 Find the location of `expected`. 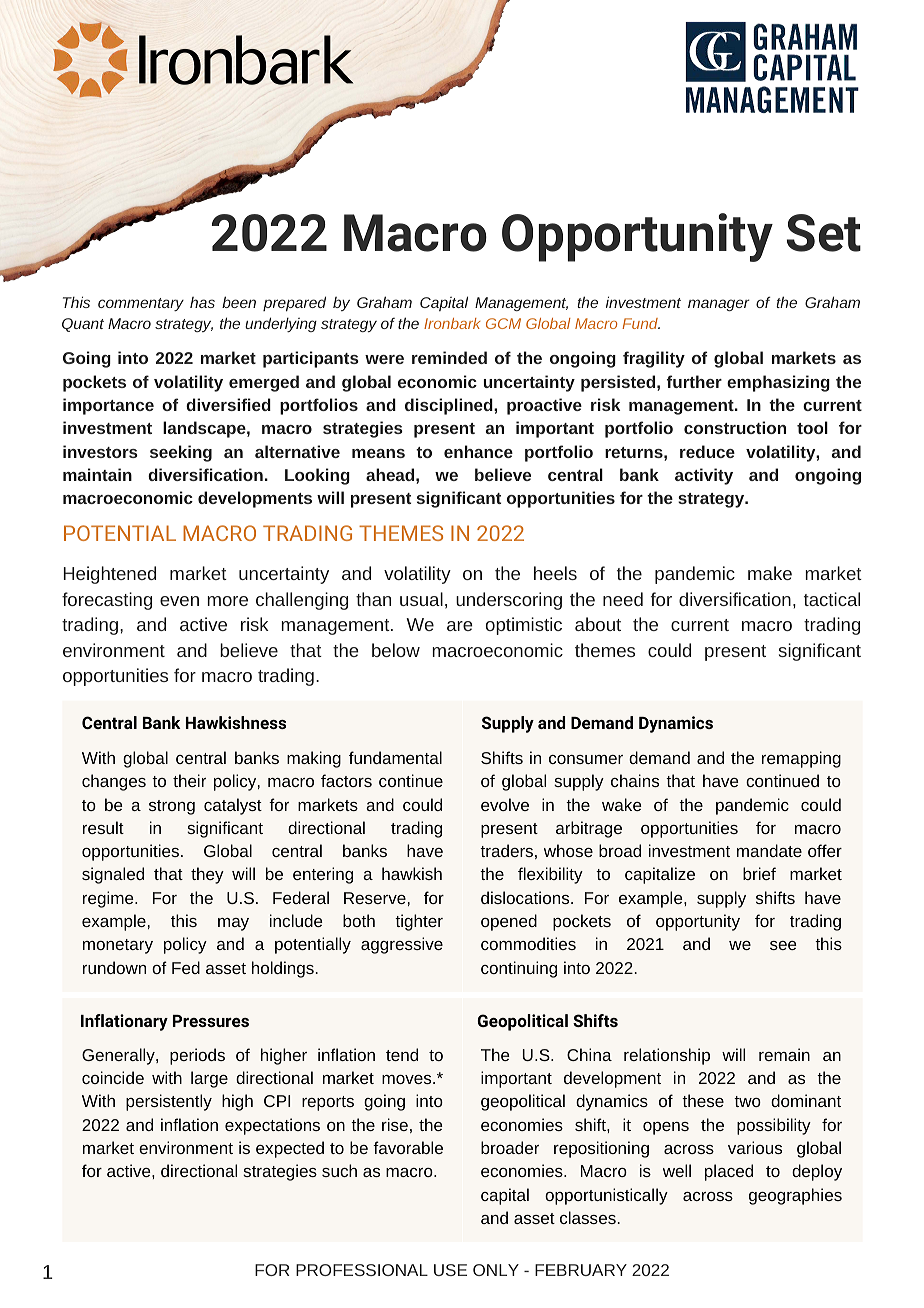

expected is located at coordinates (290, 1149).
